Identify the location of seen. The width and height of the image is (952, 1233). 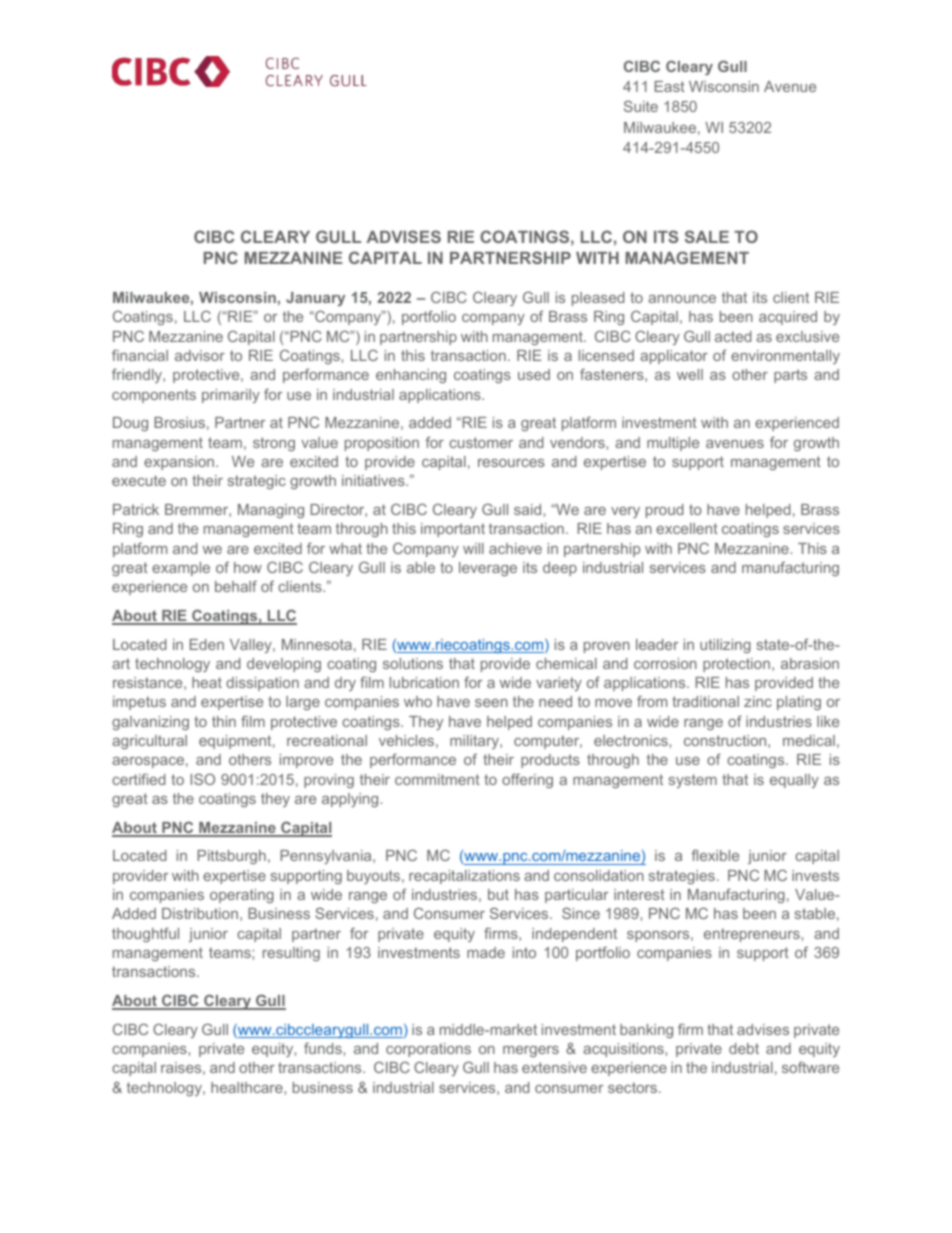
(491, 703).
